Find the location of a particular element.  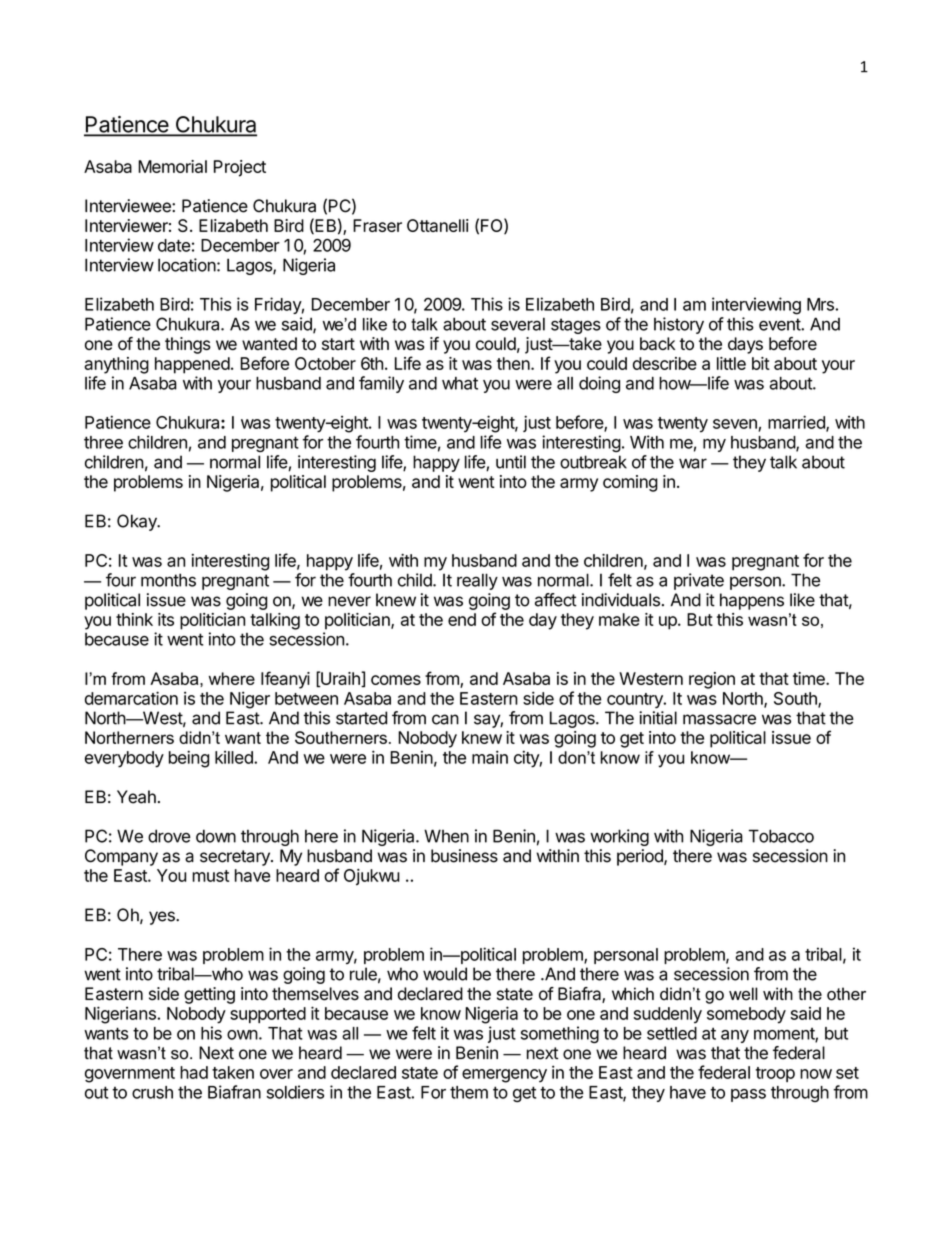

happens is located at coordinates (752, 601).
